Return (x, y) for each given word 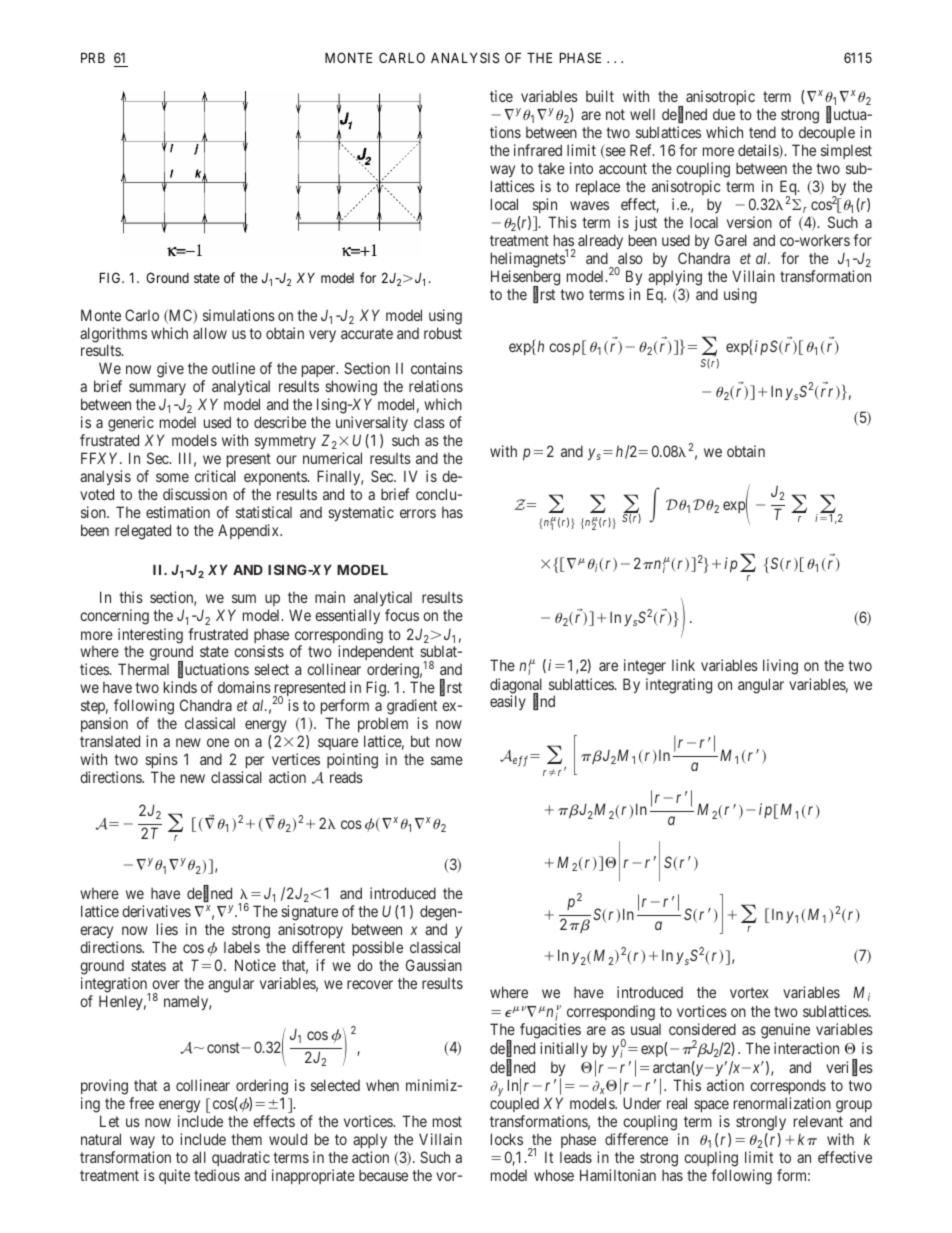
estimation (178, 512)
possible (378, 950)
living (780, 667)
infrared (538, 150)
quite (174, 1176)
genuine (785, 1031)
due (724, 114)
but (420, 741)
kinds (180, 687)
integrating (679, 686)
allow (210, 333)
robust (443, 333)
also (630, 258)
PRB (93, 58)
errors (418, 513)
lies (167, 929)
